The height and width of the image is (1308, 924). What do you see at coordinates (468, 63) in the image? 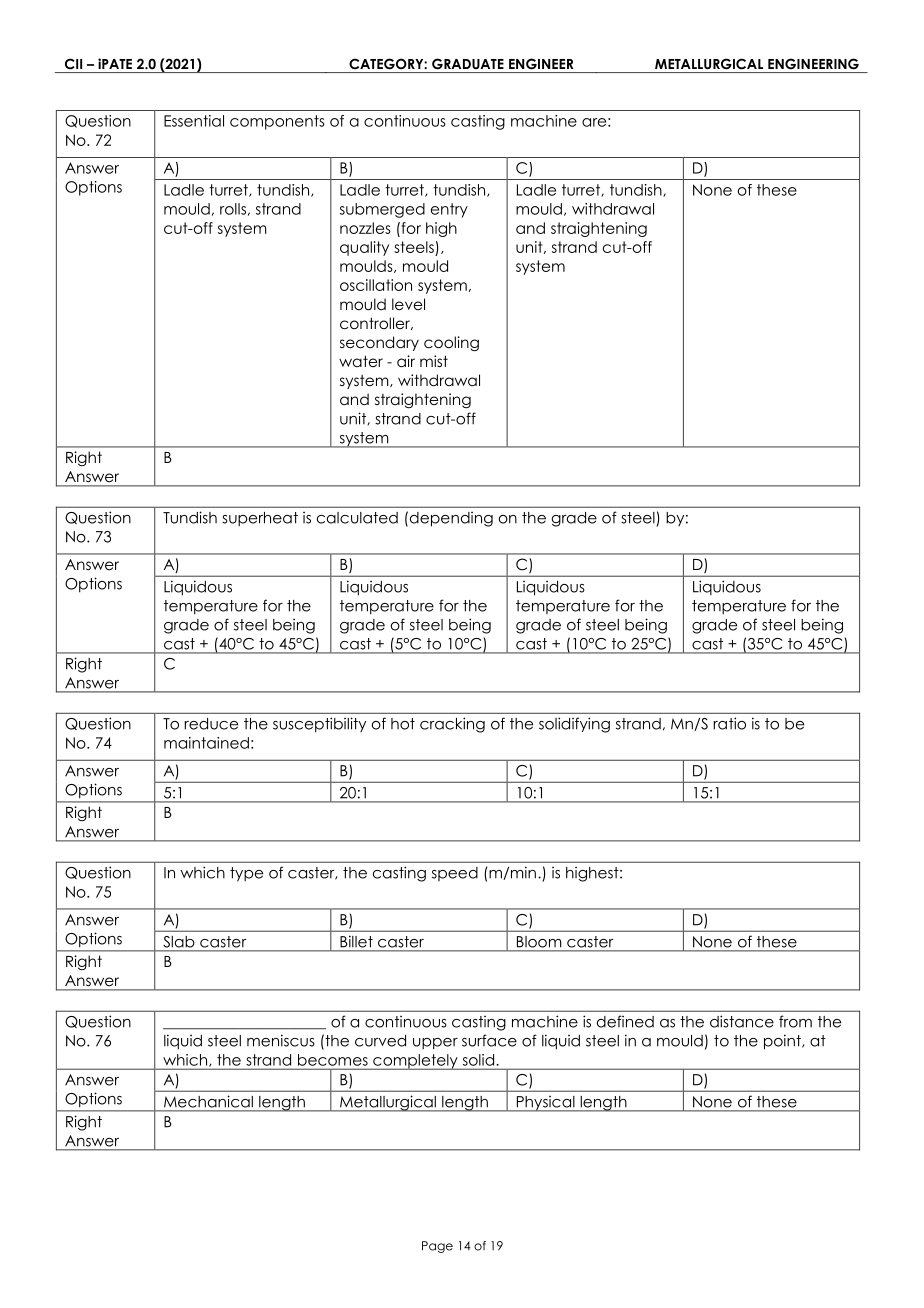
I see `GRADUATE` at bounding box center [468, 63].
